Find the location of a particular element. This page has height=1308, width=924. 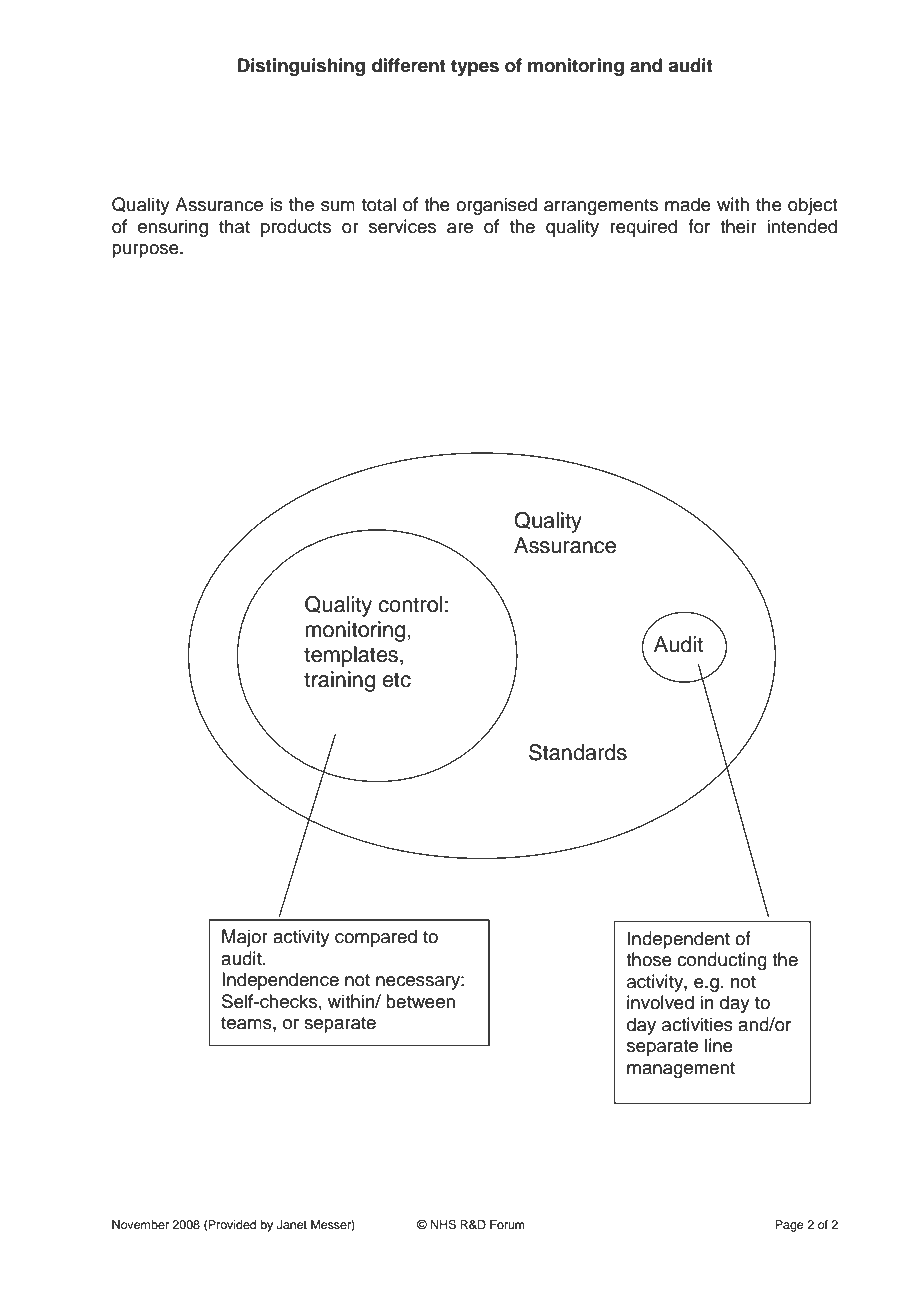

Standards is located at coordinates (578, 752).
